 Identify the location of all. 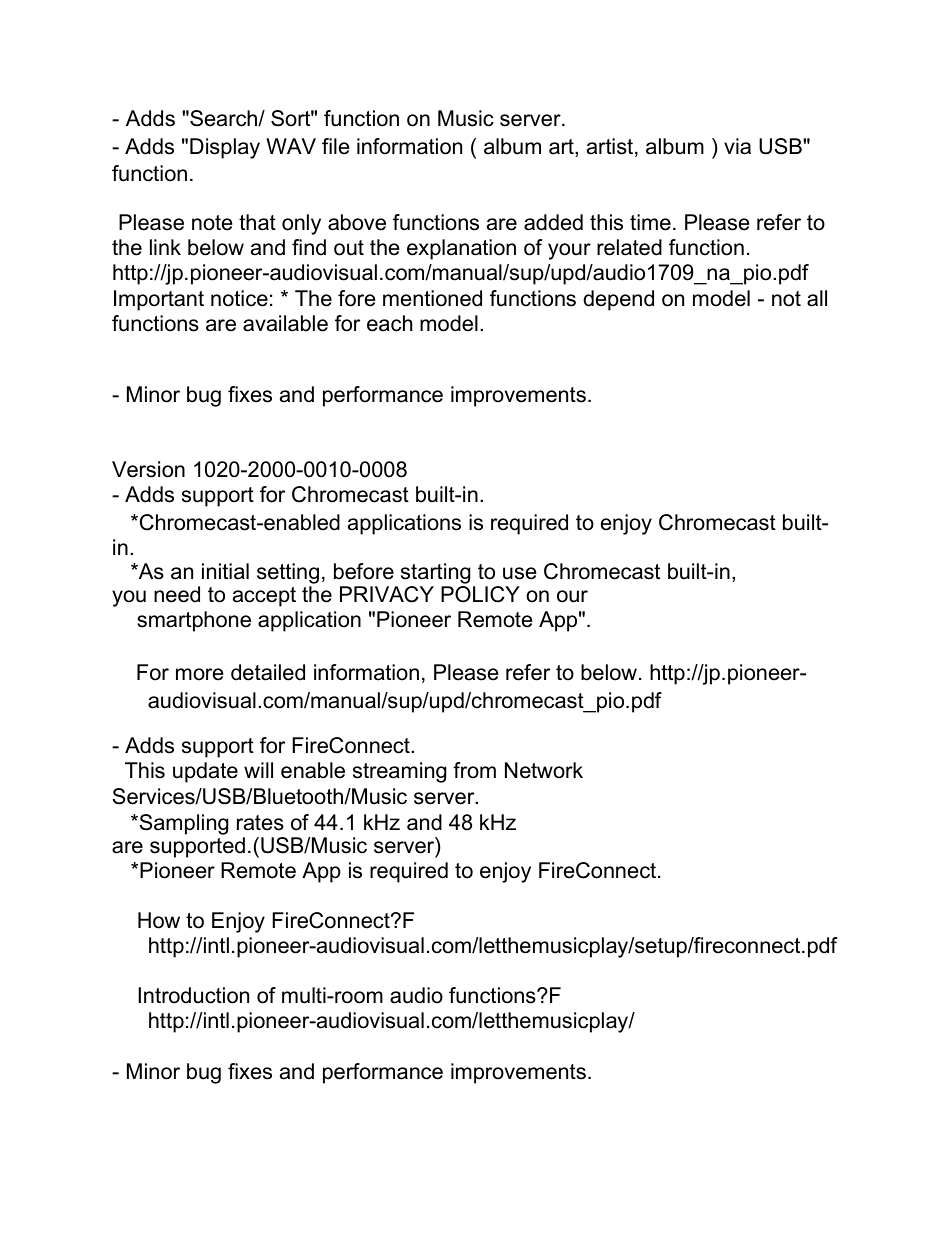
(817, 298).
